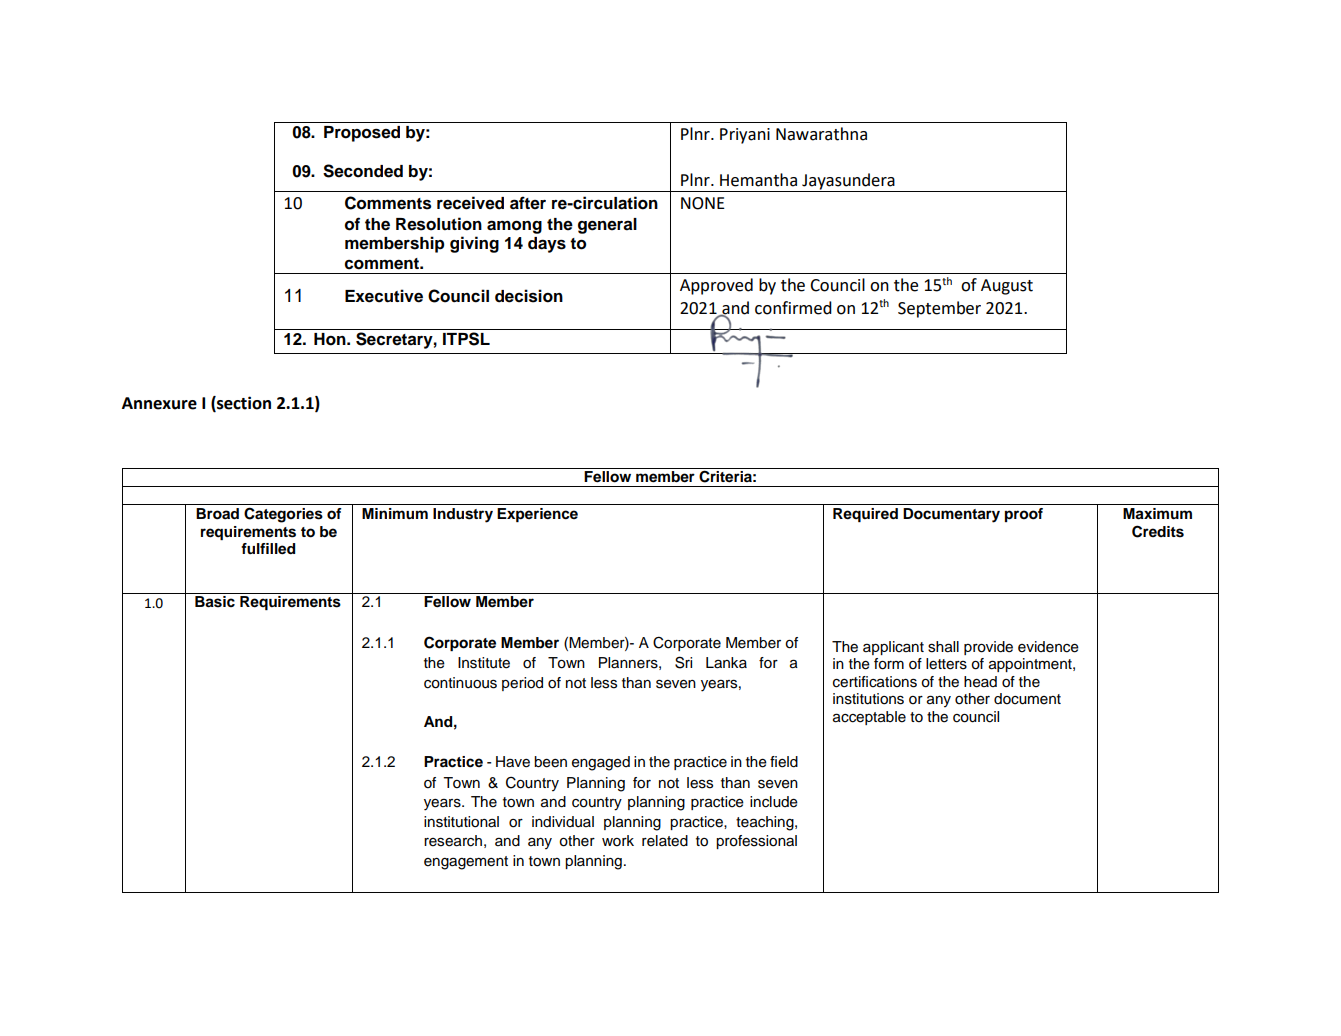 The width and height of the screenshot is (1341, 1036). Describe the element at coordinates (363, 171) in the screenshot. I see `Seconded` at that location.
